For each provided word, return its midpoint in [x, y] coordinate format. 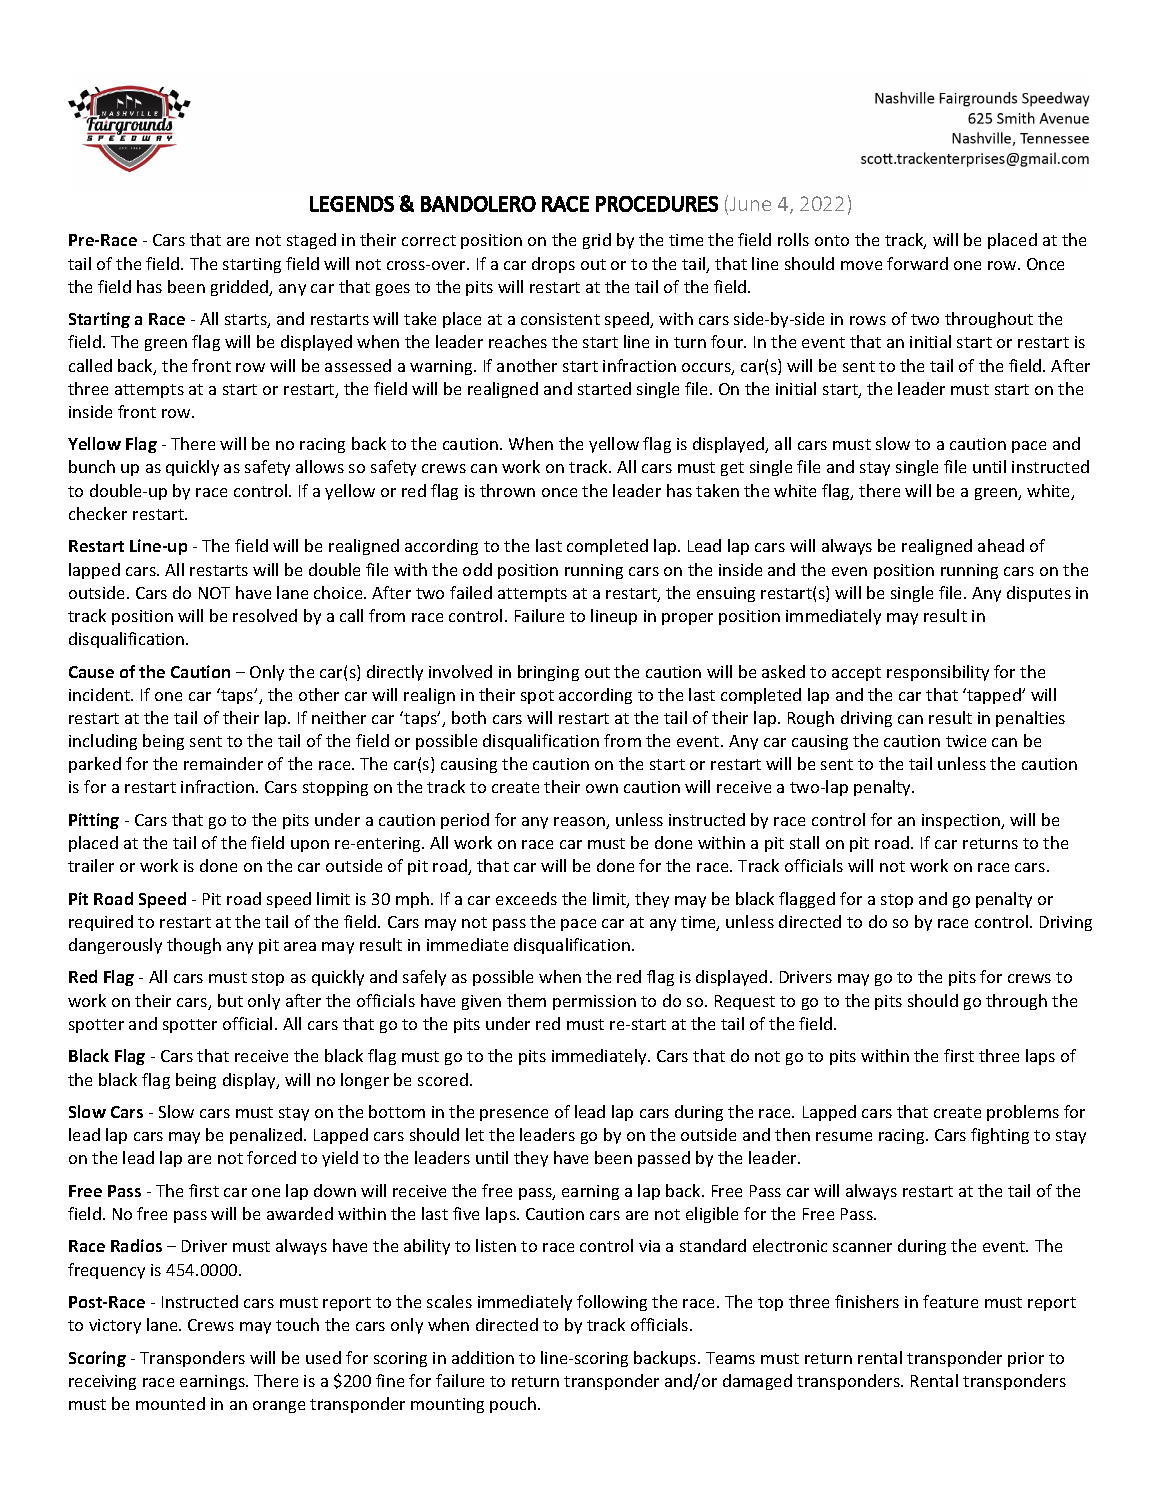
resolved [265, 615]
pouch [514, 1405]
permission [594, 1002]
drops [553, 265]
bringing [548, 673]
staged [311, 241]
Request [745, 1002]
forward [917, 263]
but [230, 1000]
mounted [170, 1403]
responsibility [938, 673]
